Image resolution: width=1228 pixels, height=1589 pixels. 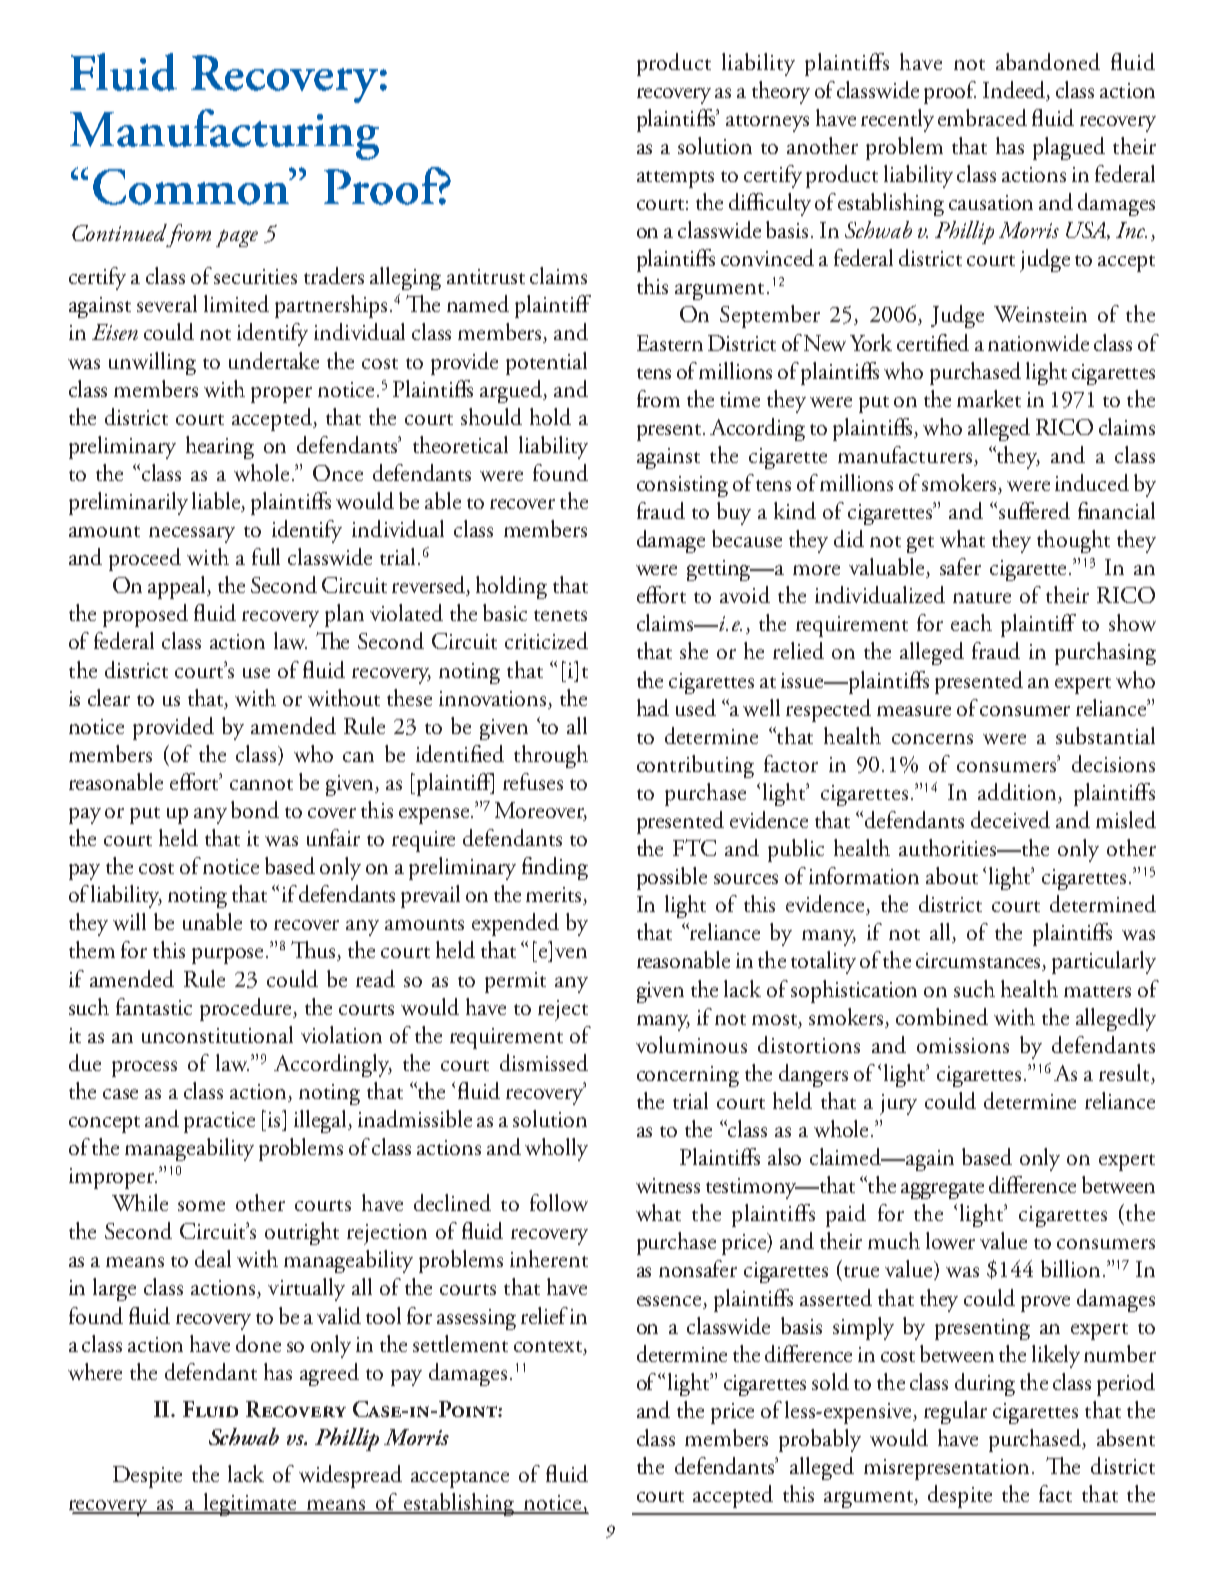 What do you see at coordinates (533, 781) in the page?
I see `refuses` at bounding box center [533, 781].
